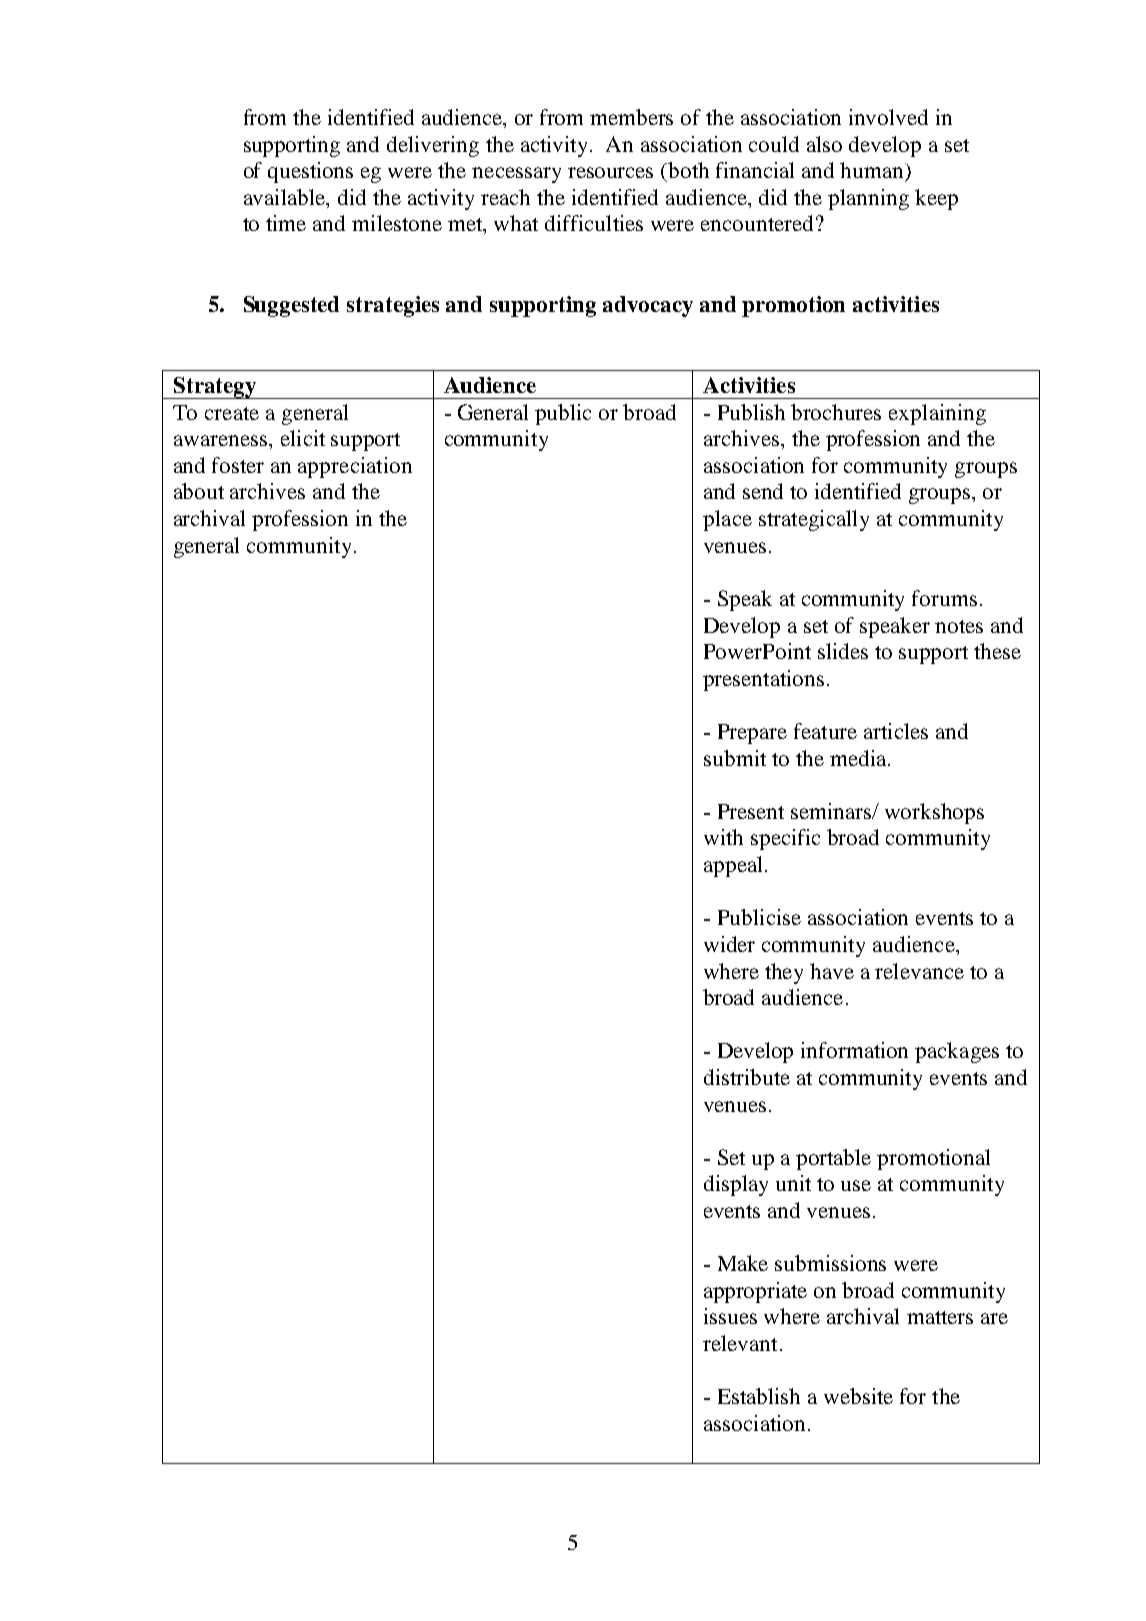 Image resolution: width=1146 pixels, height=1621 pixels. I want to click on forums, so click(944, 598).
